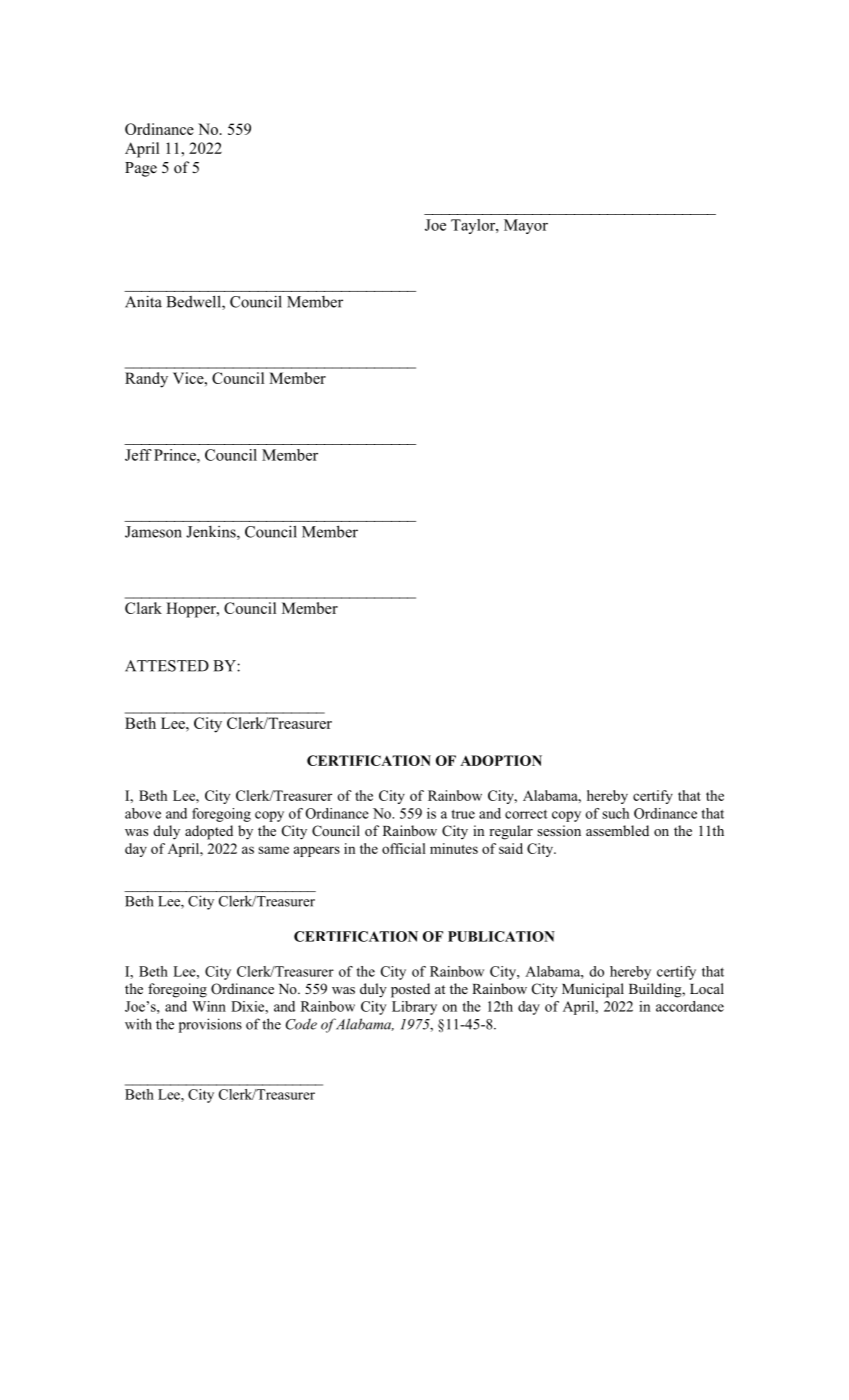  What do you see at coordinates (593, 990) in the page?
I see `Municipal` at bounding box center [593, 990].
